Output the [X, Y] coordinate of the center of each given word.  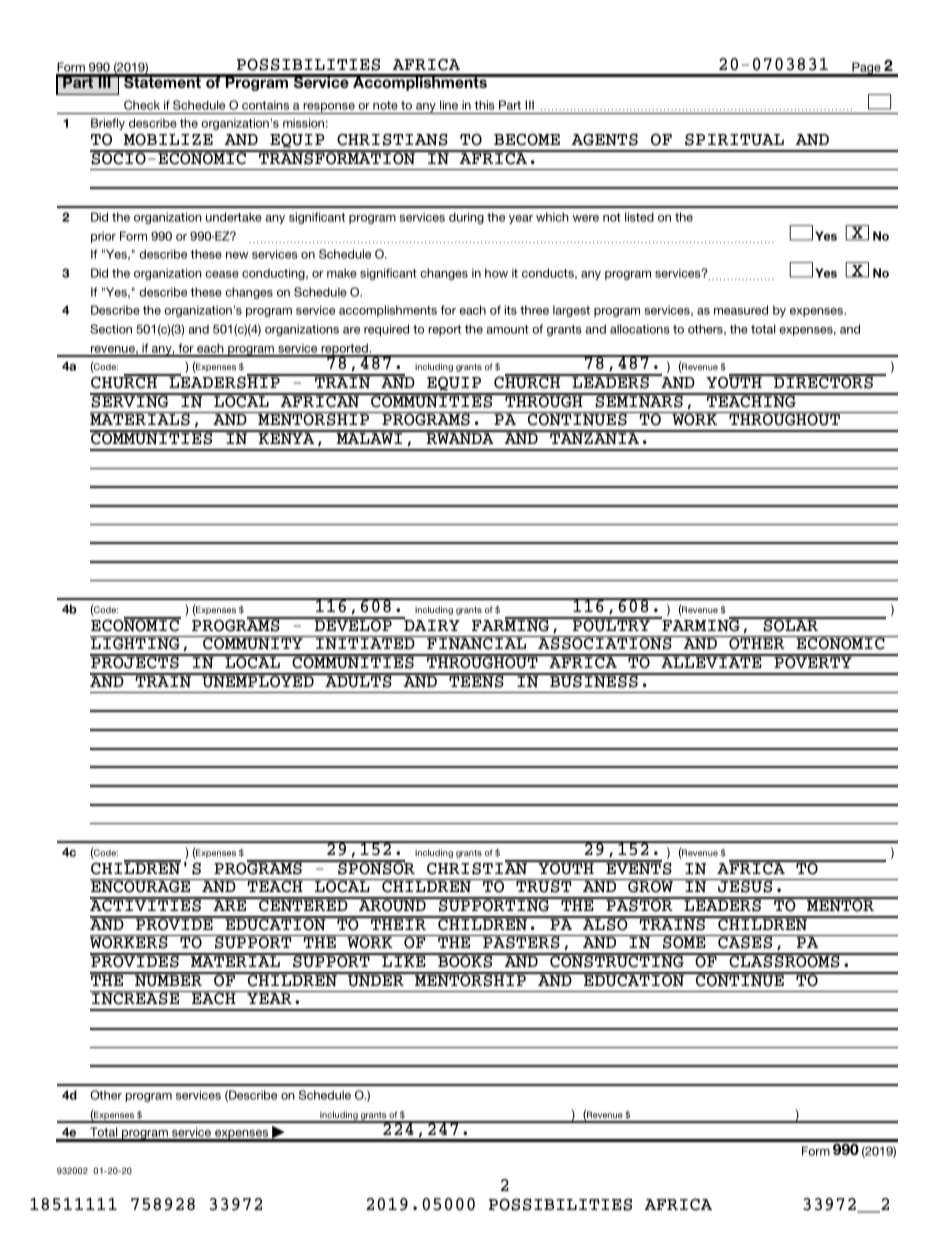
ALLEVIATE [711, 661]
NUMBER [168, 980]
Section [111, 329]
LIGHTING [136, 643]
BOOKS [465, 961]
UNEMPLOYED [258, 681]
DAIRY [431, 624]
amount [507, 329]
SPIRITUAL [734, 139]
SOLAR [790, 625]
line [449, 105]
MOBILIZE [168, 139]
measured [741, 310]
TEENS [476, 681]
